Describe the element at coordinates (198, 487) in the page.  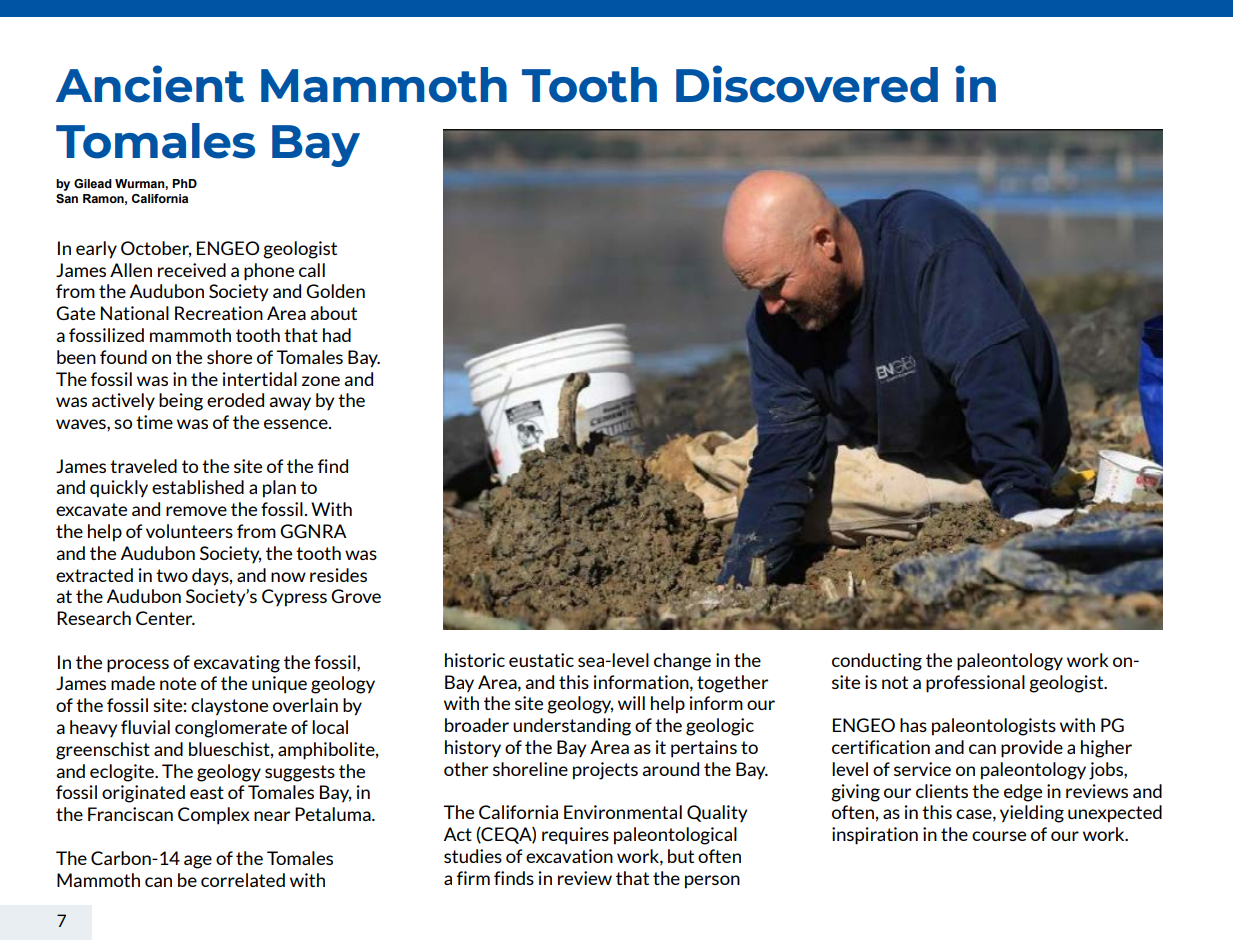
I see `established` at that location.
